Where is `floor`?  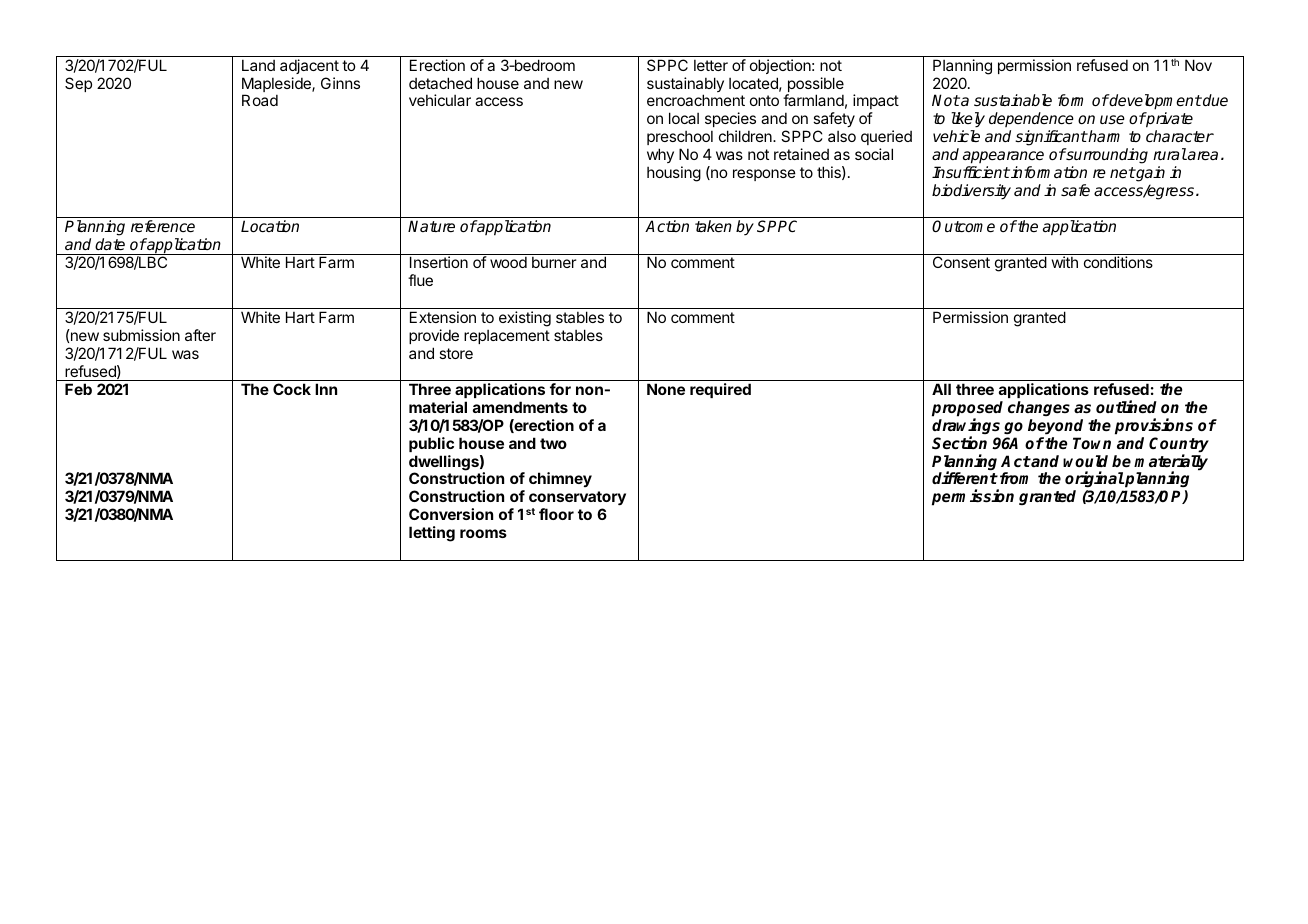
floor is located at coordinates (556, 514).
